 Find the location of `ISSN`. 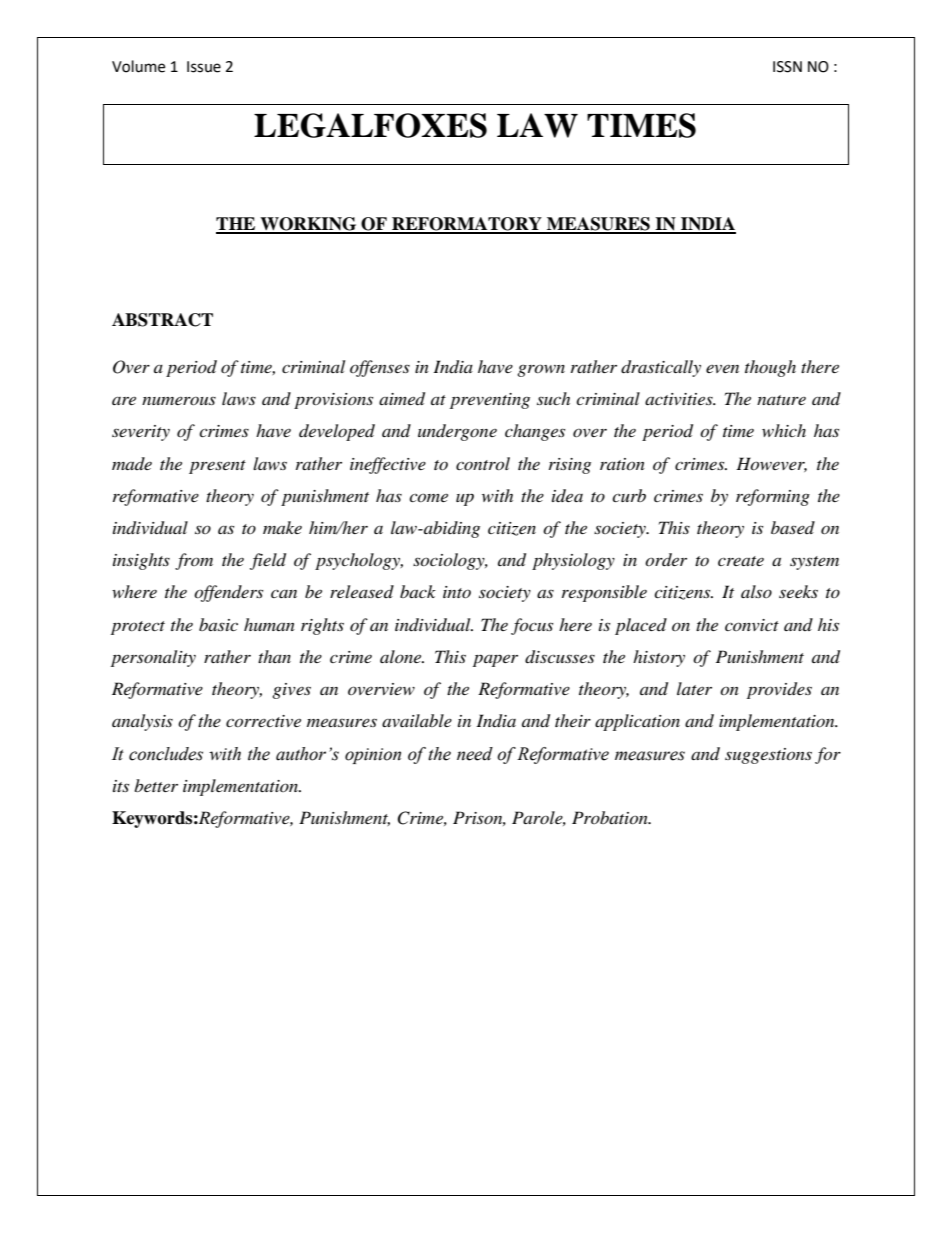

ISSN is located at coordinates (787, 67).
